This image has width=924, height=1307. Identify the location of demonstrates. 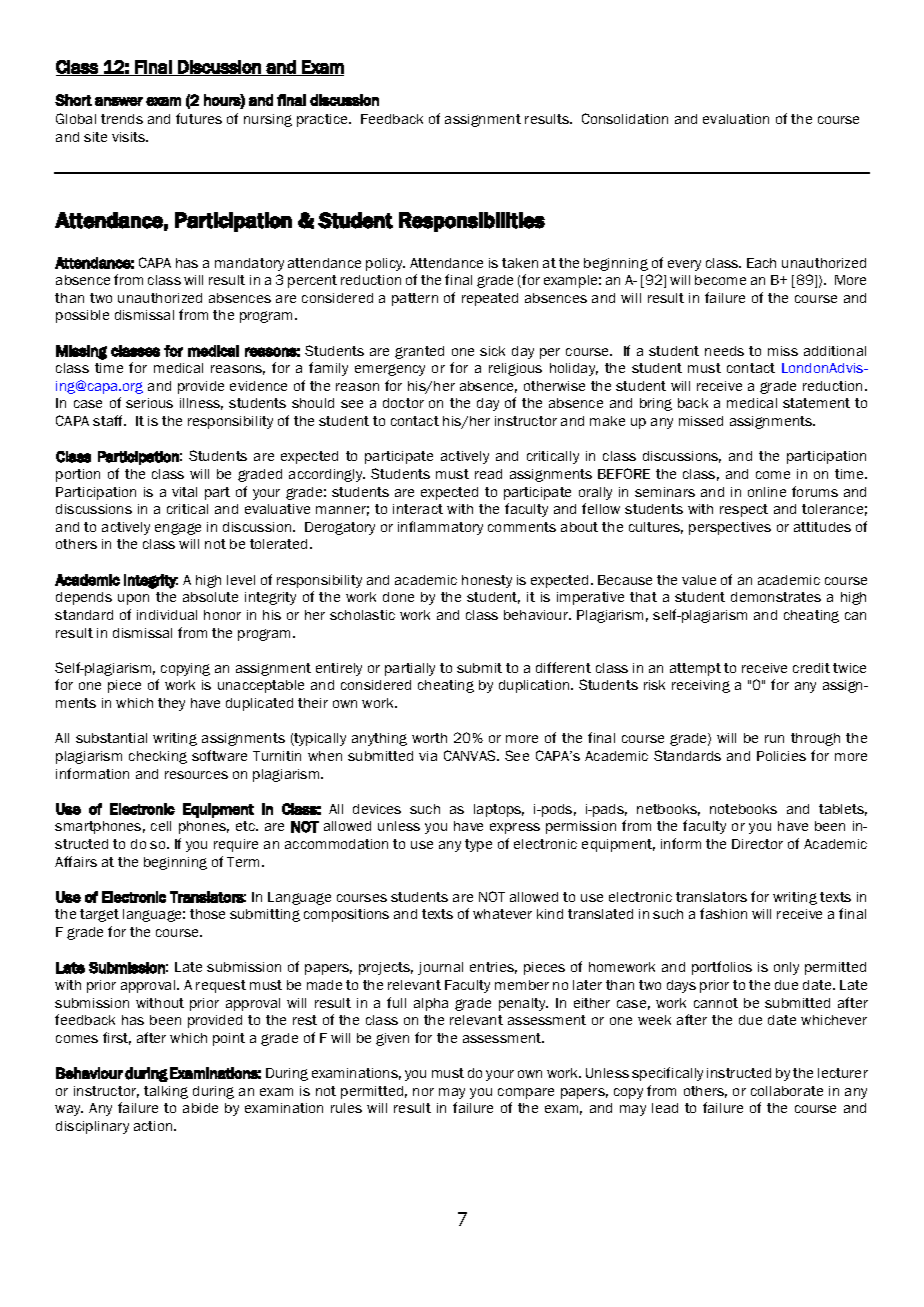
(776, 597).
